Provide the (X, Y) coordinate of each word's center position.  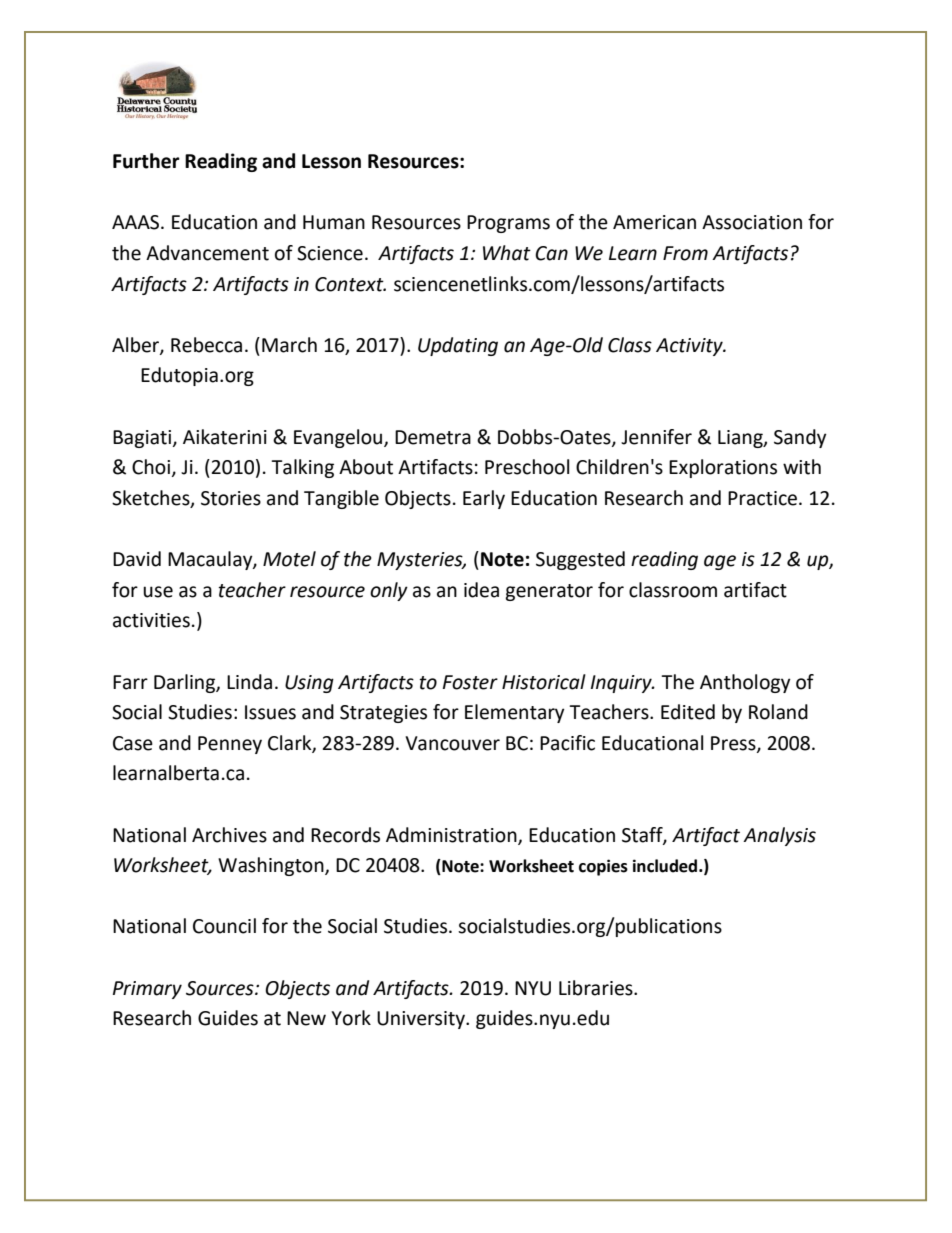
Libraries (597, 988)
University (422, 1020)
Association (752, 222)
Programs (508, 224)
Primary (147, 990)
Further (146, 161)
